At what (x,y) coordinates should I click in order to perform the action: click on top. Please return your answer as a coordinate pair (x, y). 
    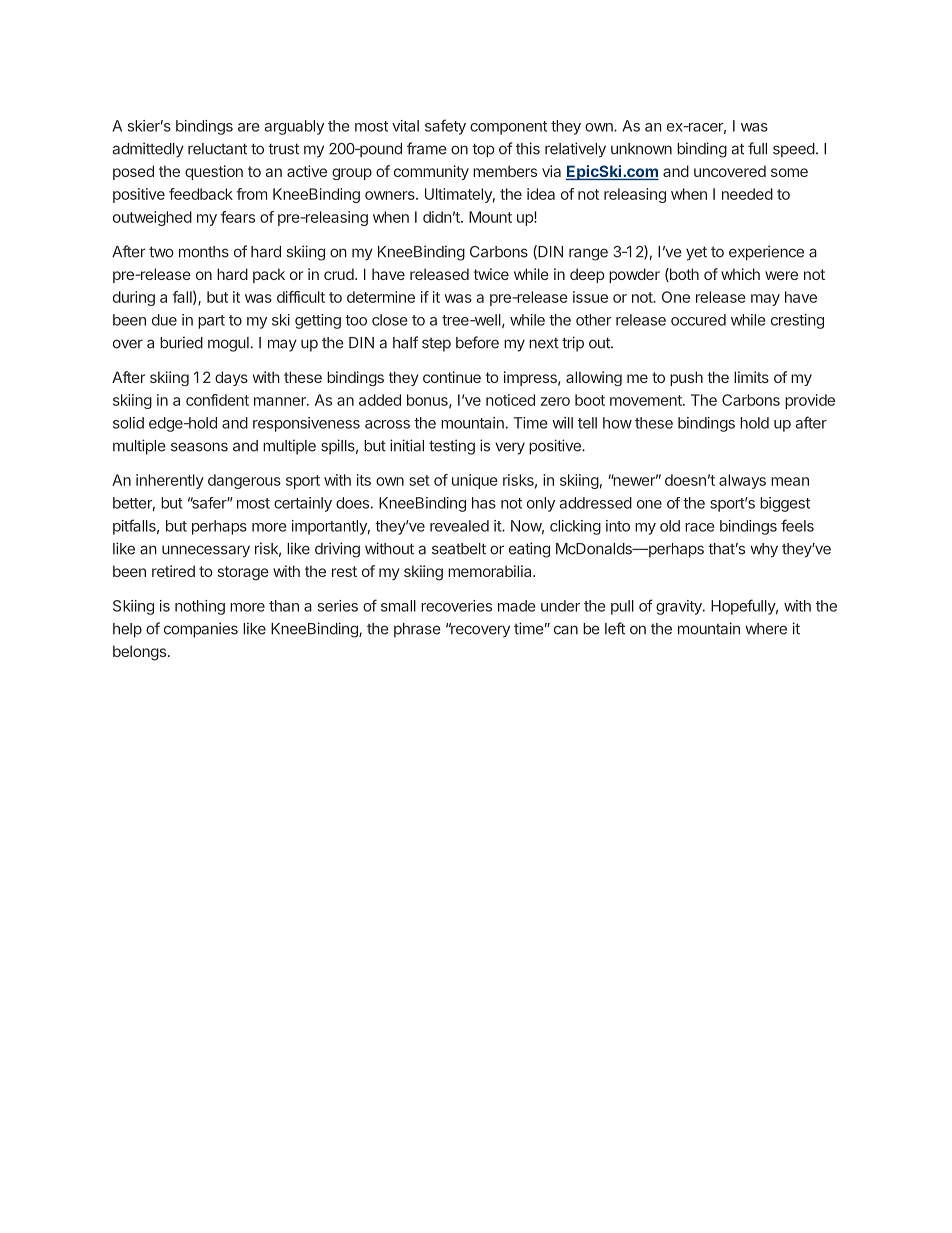
    Looking at the image, I should click on (483, 150).
